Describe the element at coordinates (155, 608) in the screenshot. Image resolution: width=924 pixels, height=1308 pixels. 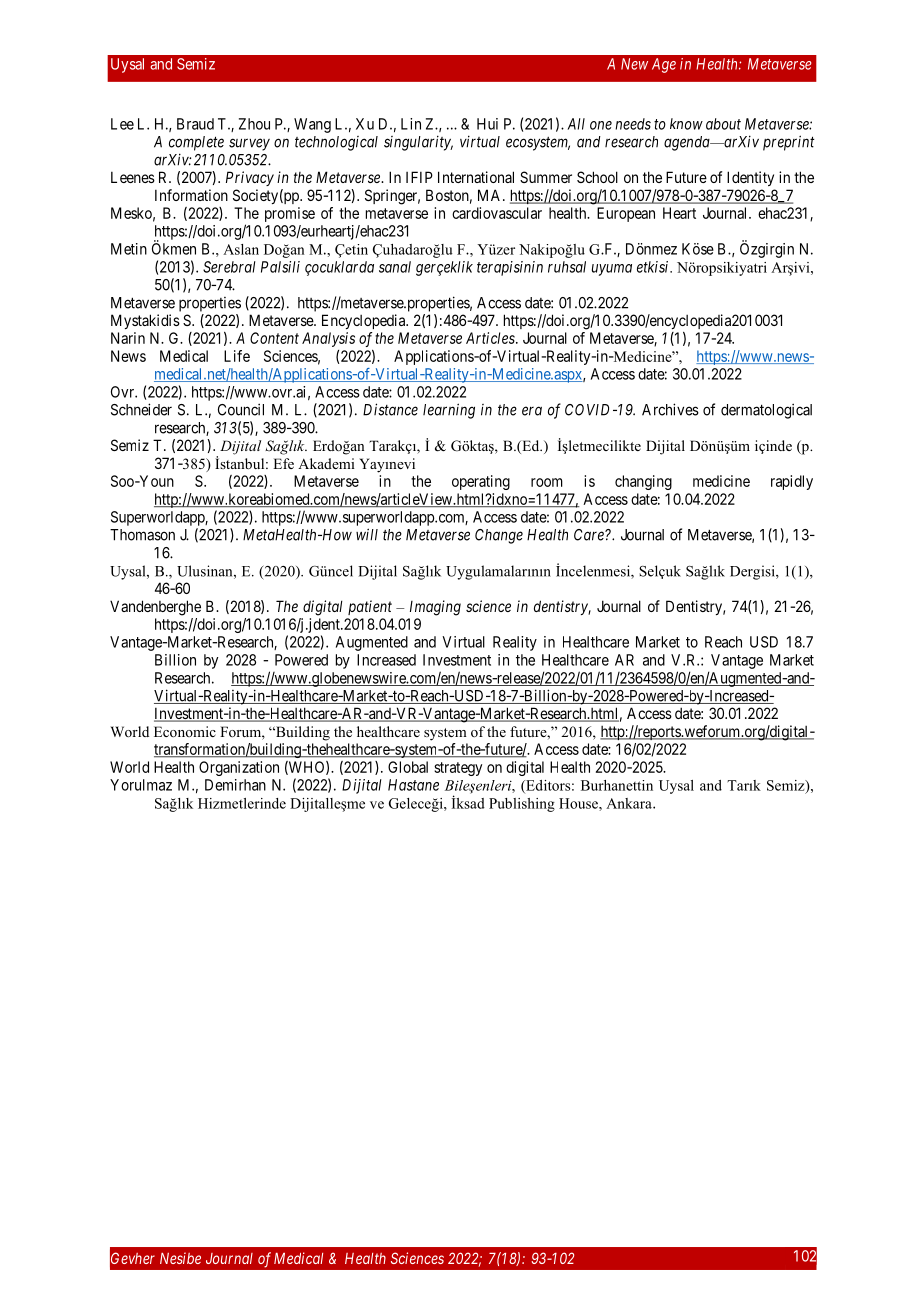
I see `Vandenberghe` at that location.
